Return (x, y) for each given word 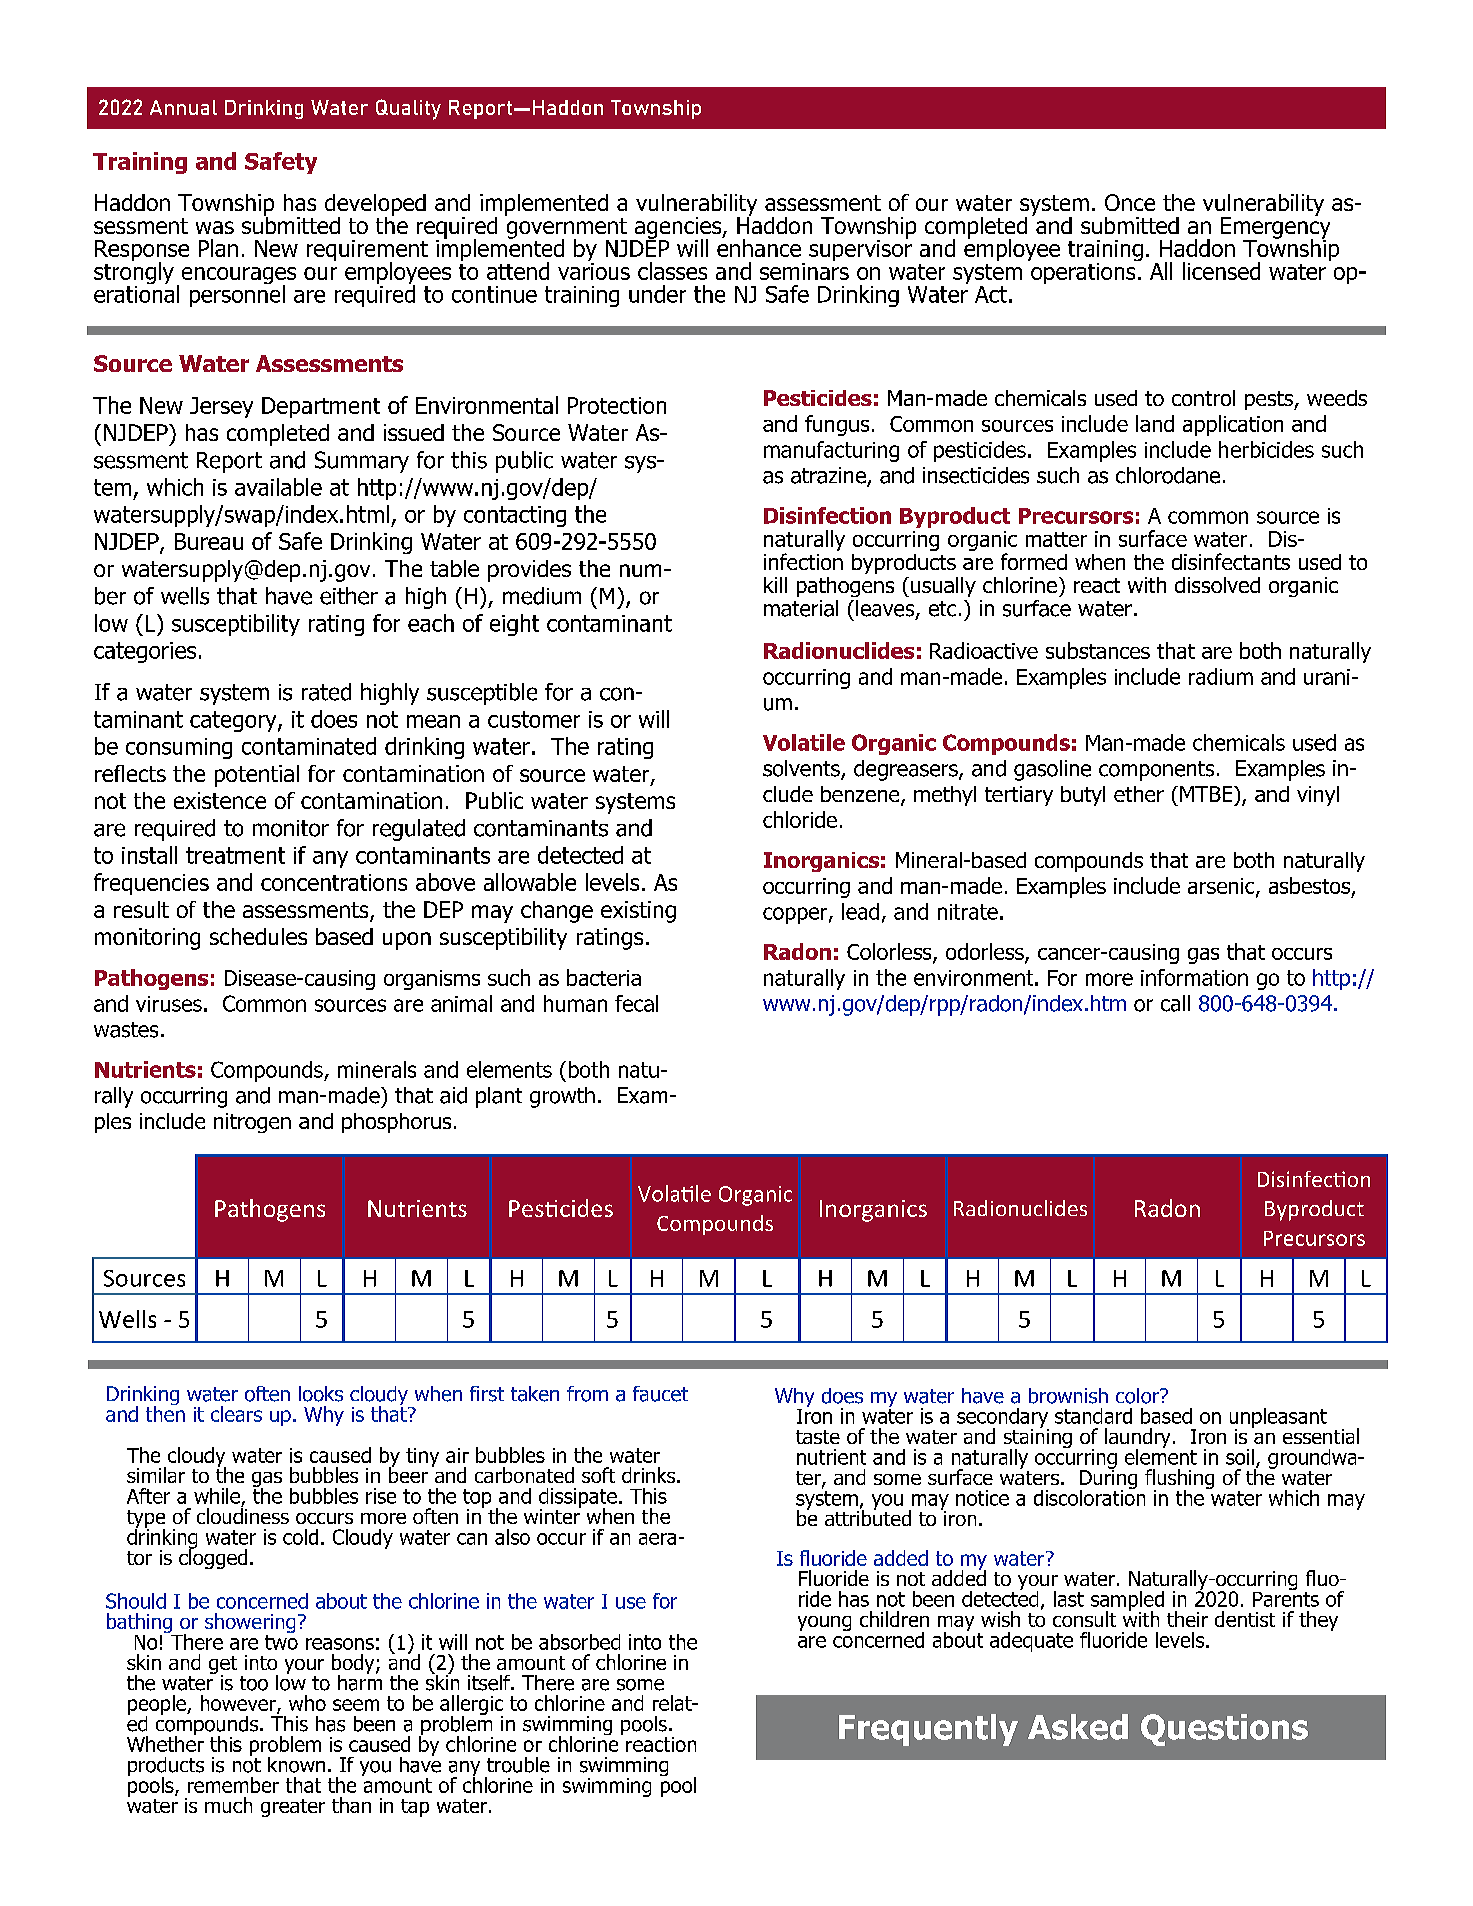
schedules (258, 936)
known (296, 1765)
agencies (678, 229)
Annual (183, 107)
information (1194, 977)
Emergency (1275, 228)
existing (638, 912)
